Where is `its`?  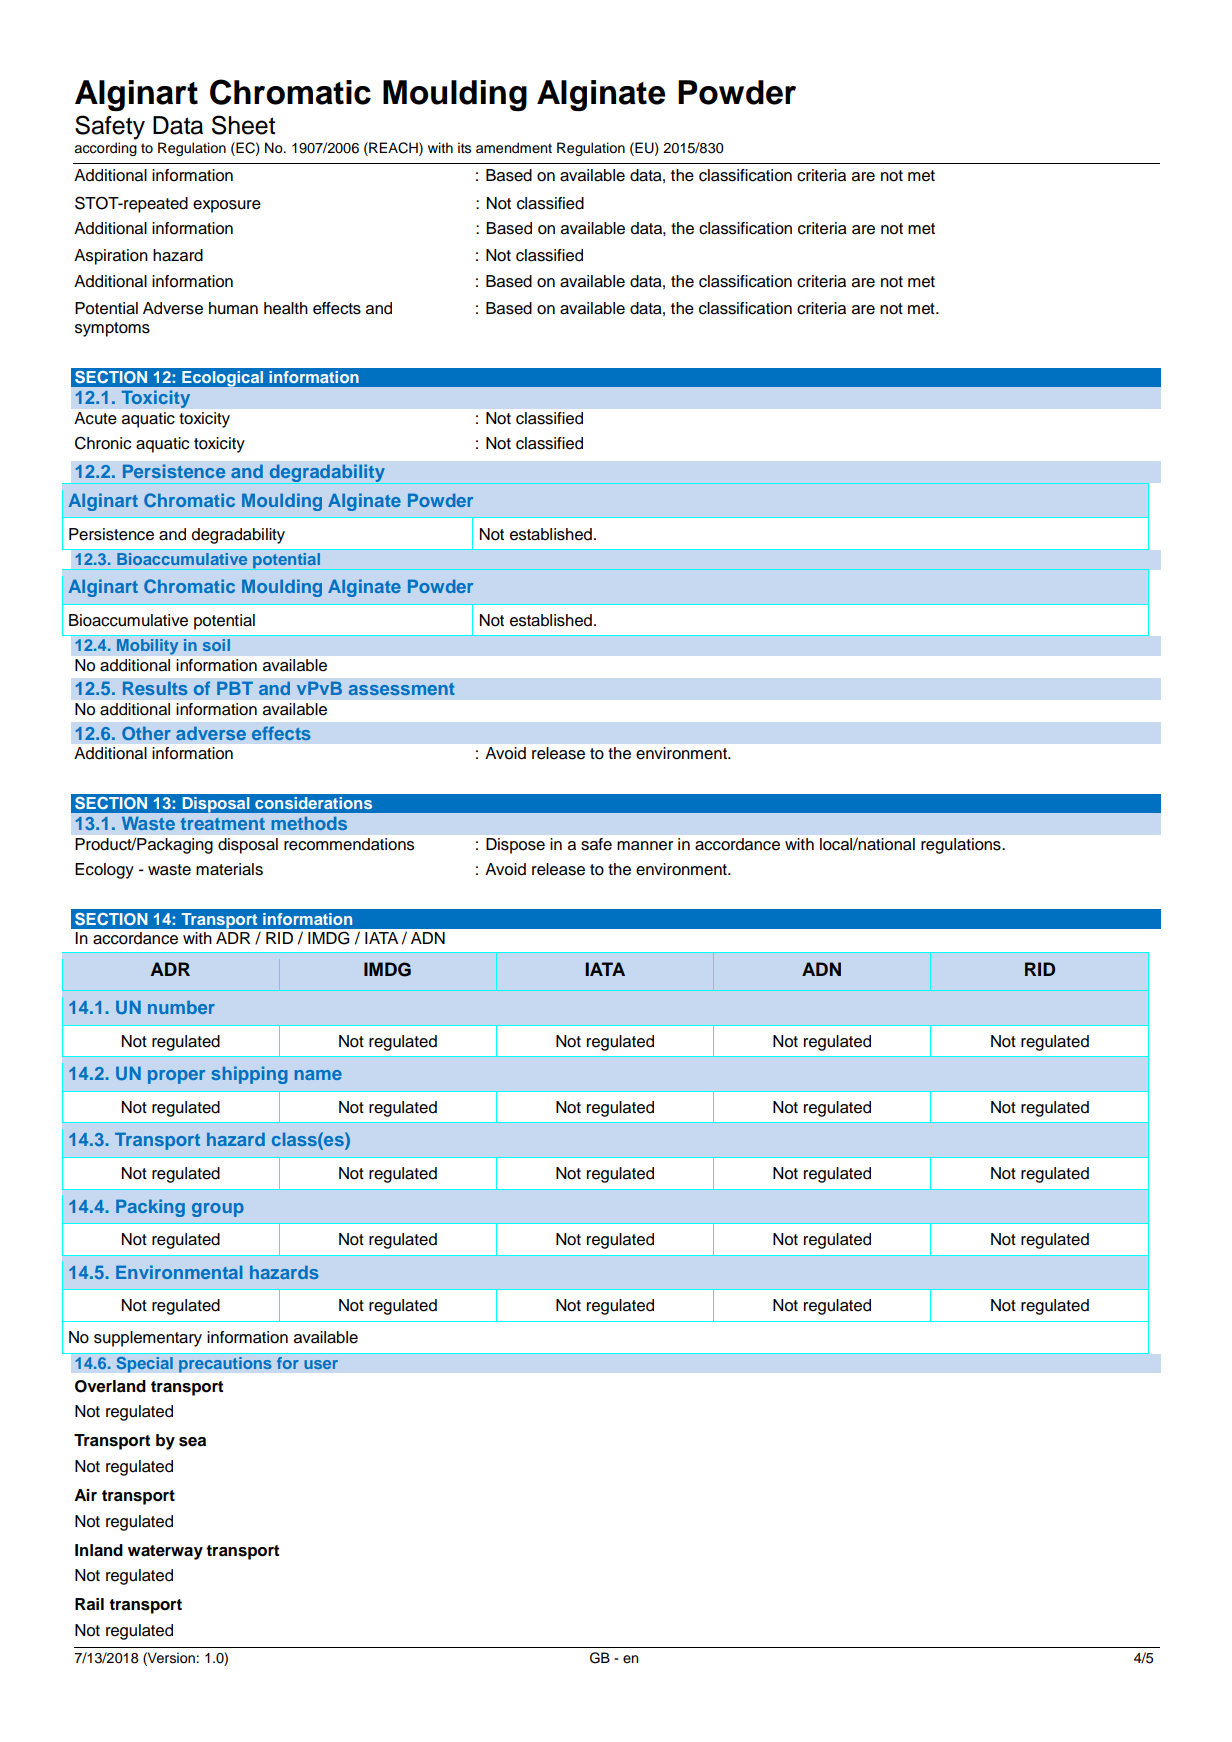 its is located at coordinates (464, 148).
